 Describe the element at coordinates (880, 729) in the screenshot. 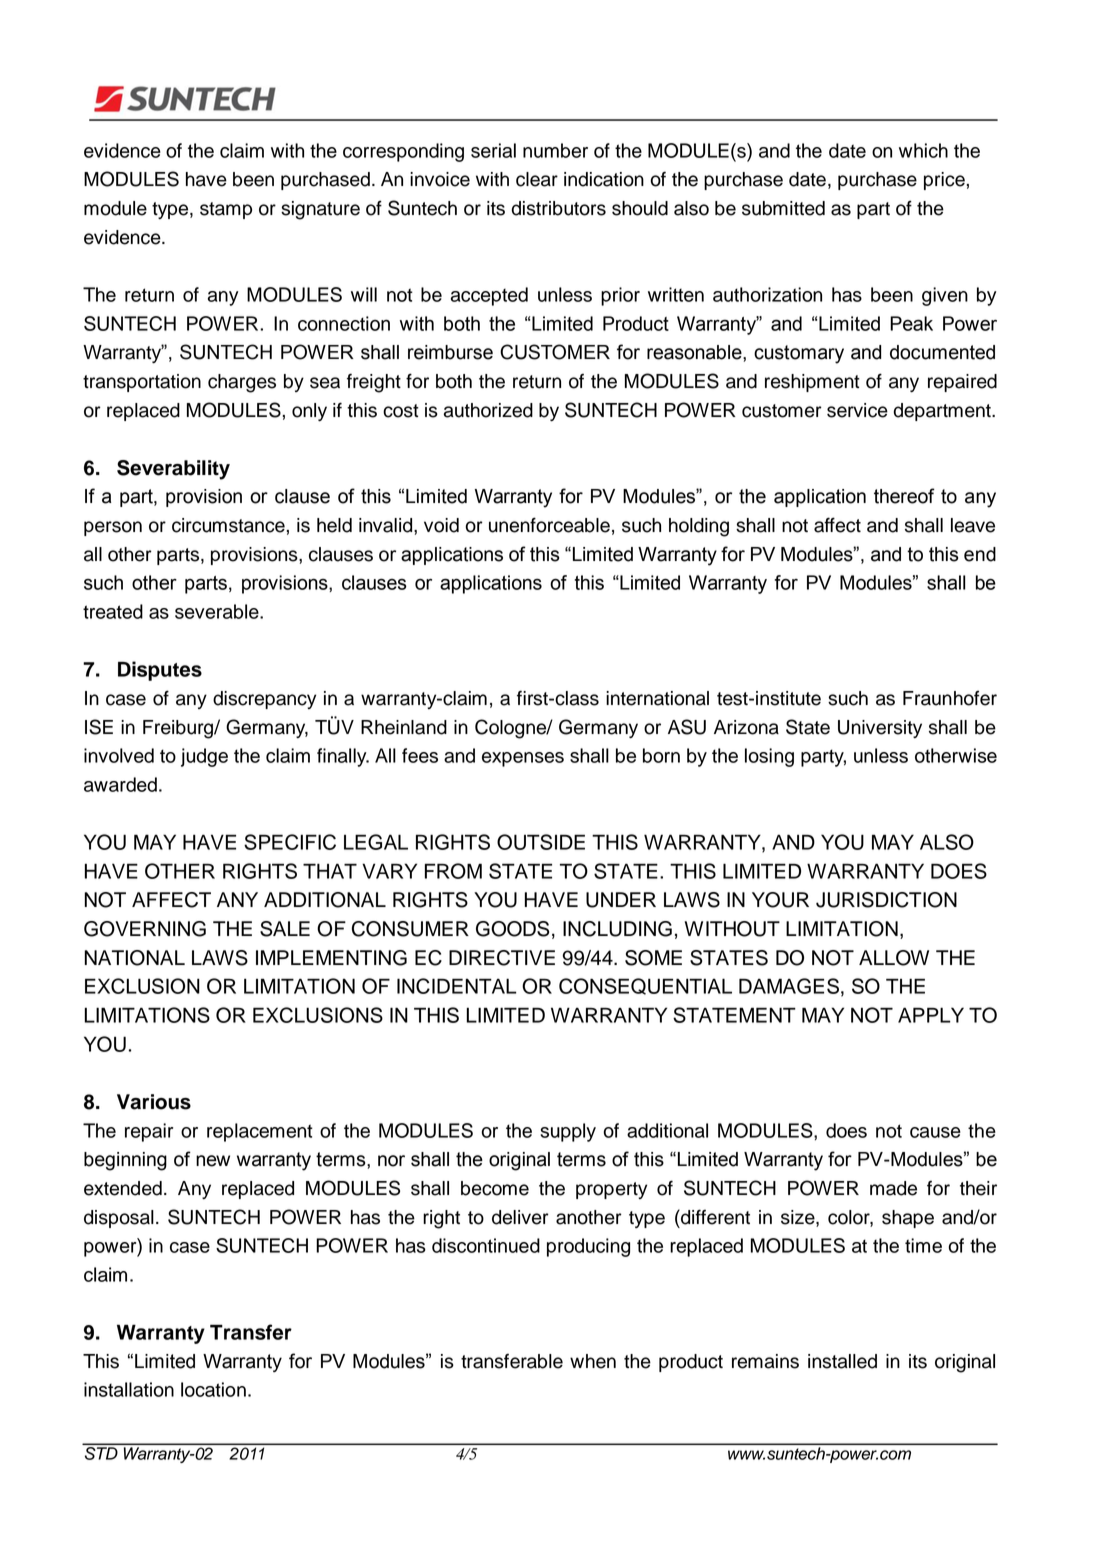

I see `University` at that location.
